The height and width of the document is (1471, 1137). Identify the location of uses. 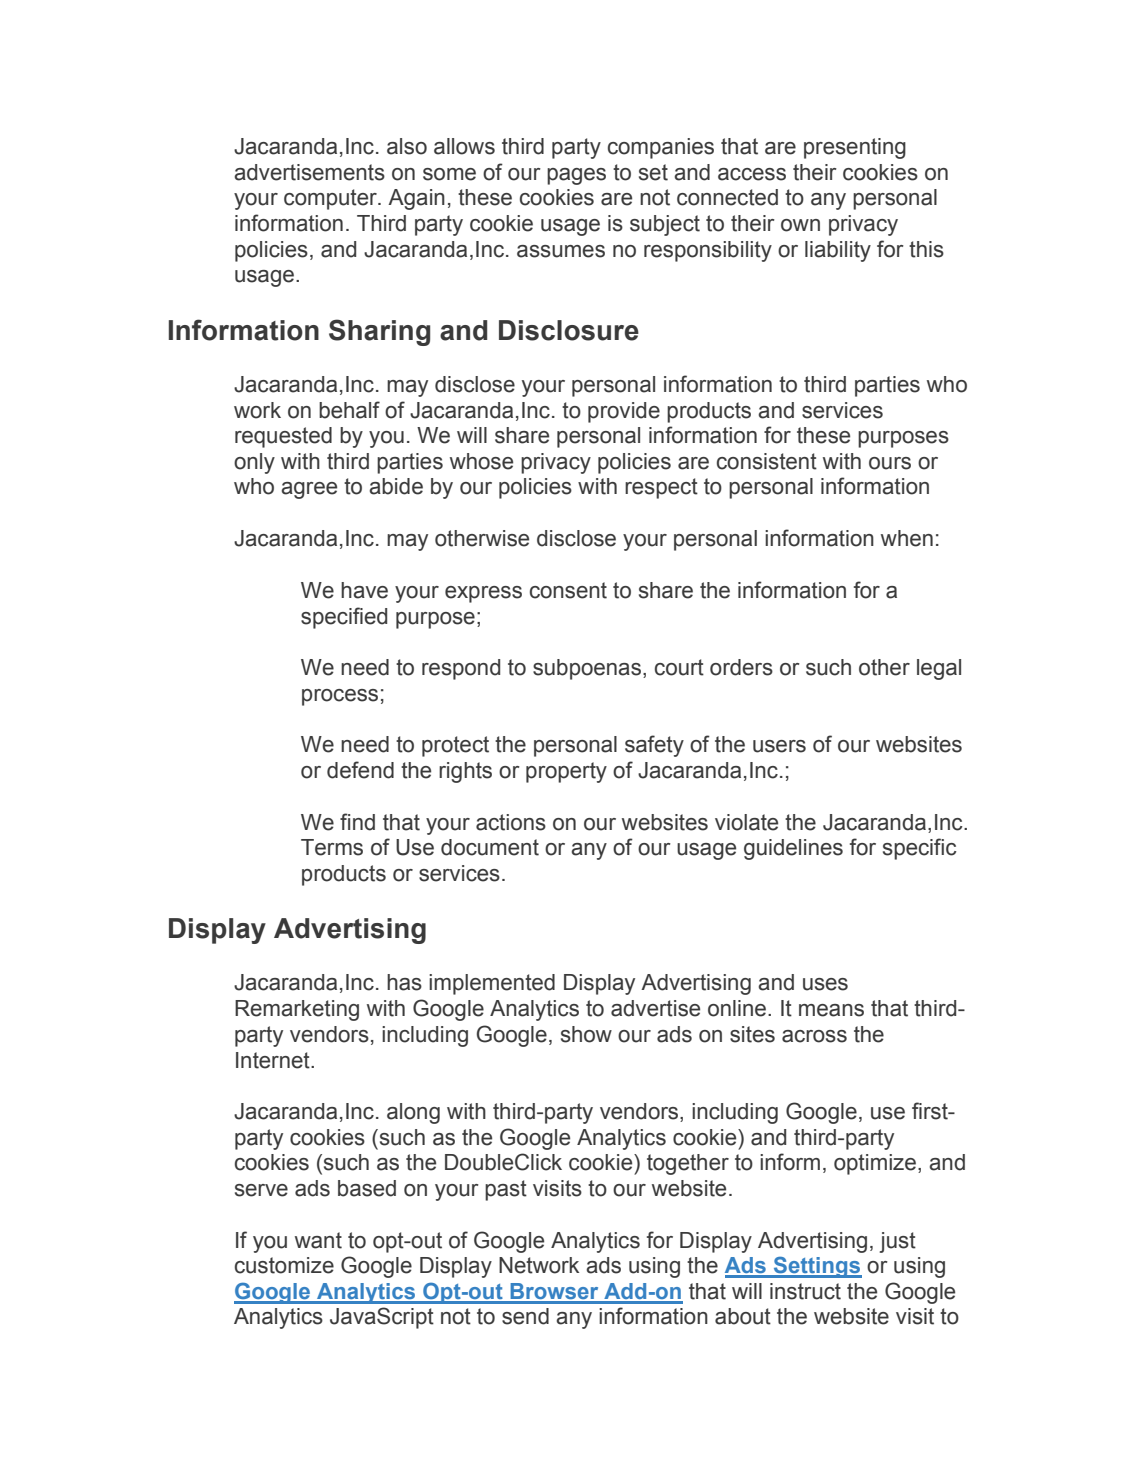
(825, 984).
